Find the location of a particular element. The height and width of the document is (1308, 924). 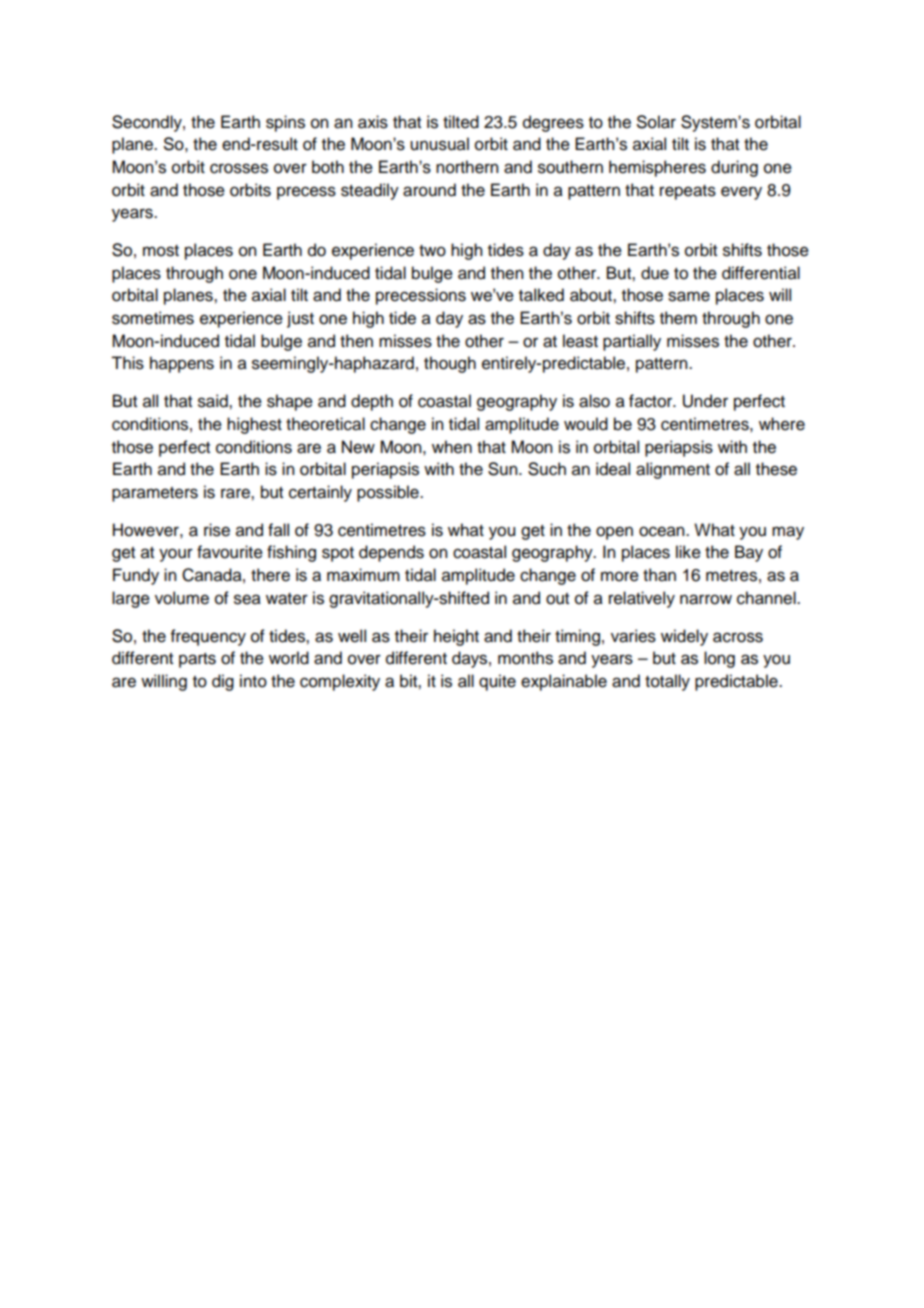

depth is located at coordinates (372, 402).
